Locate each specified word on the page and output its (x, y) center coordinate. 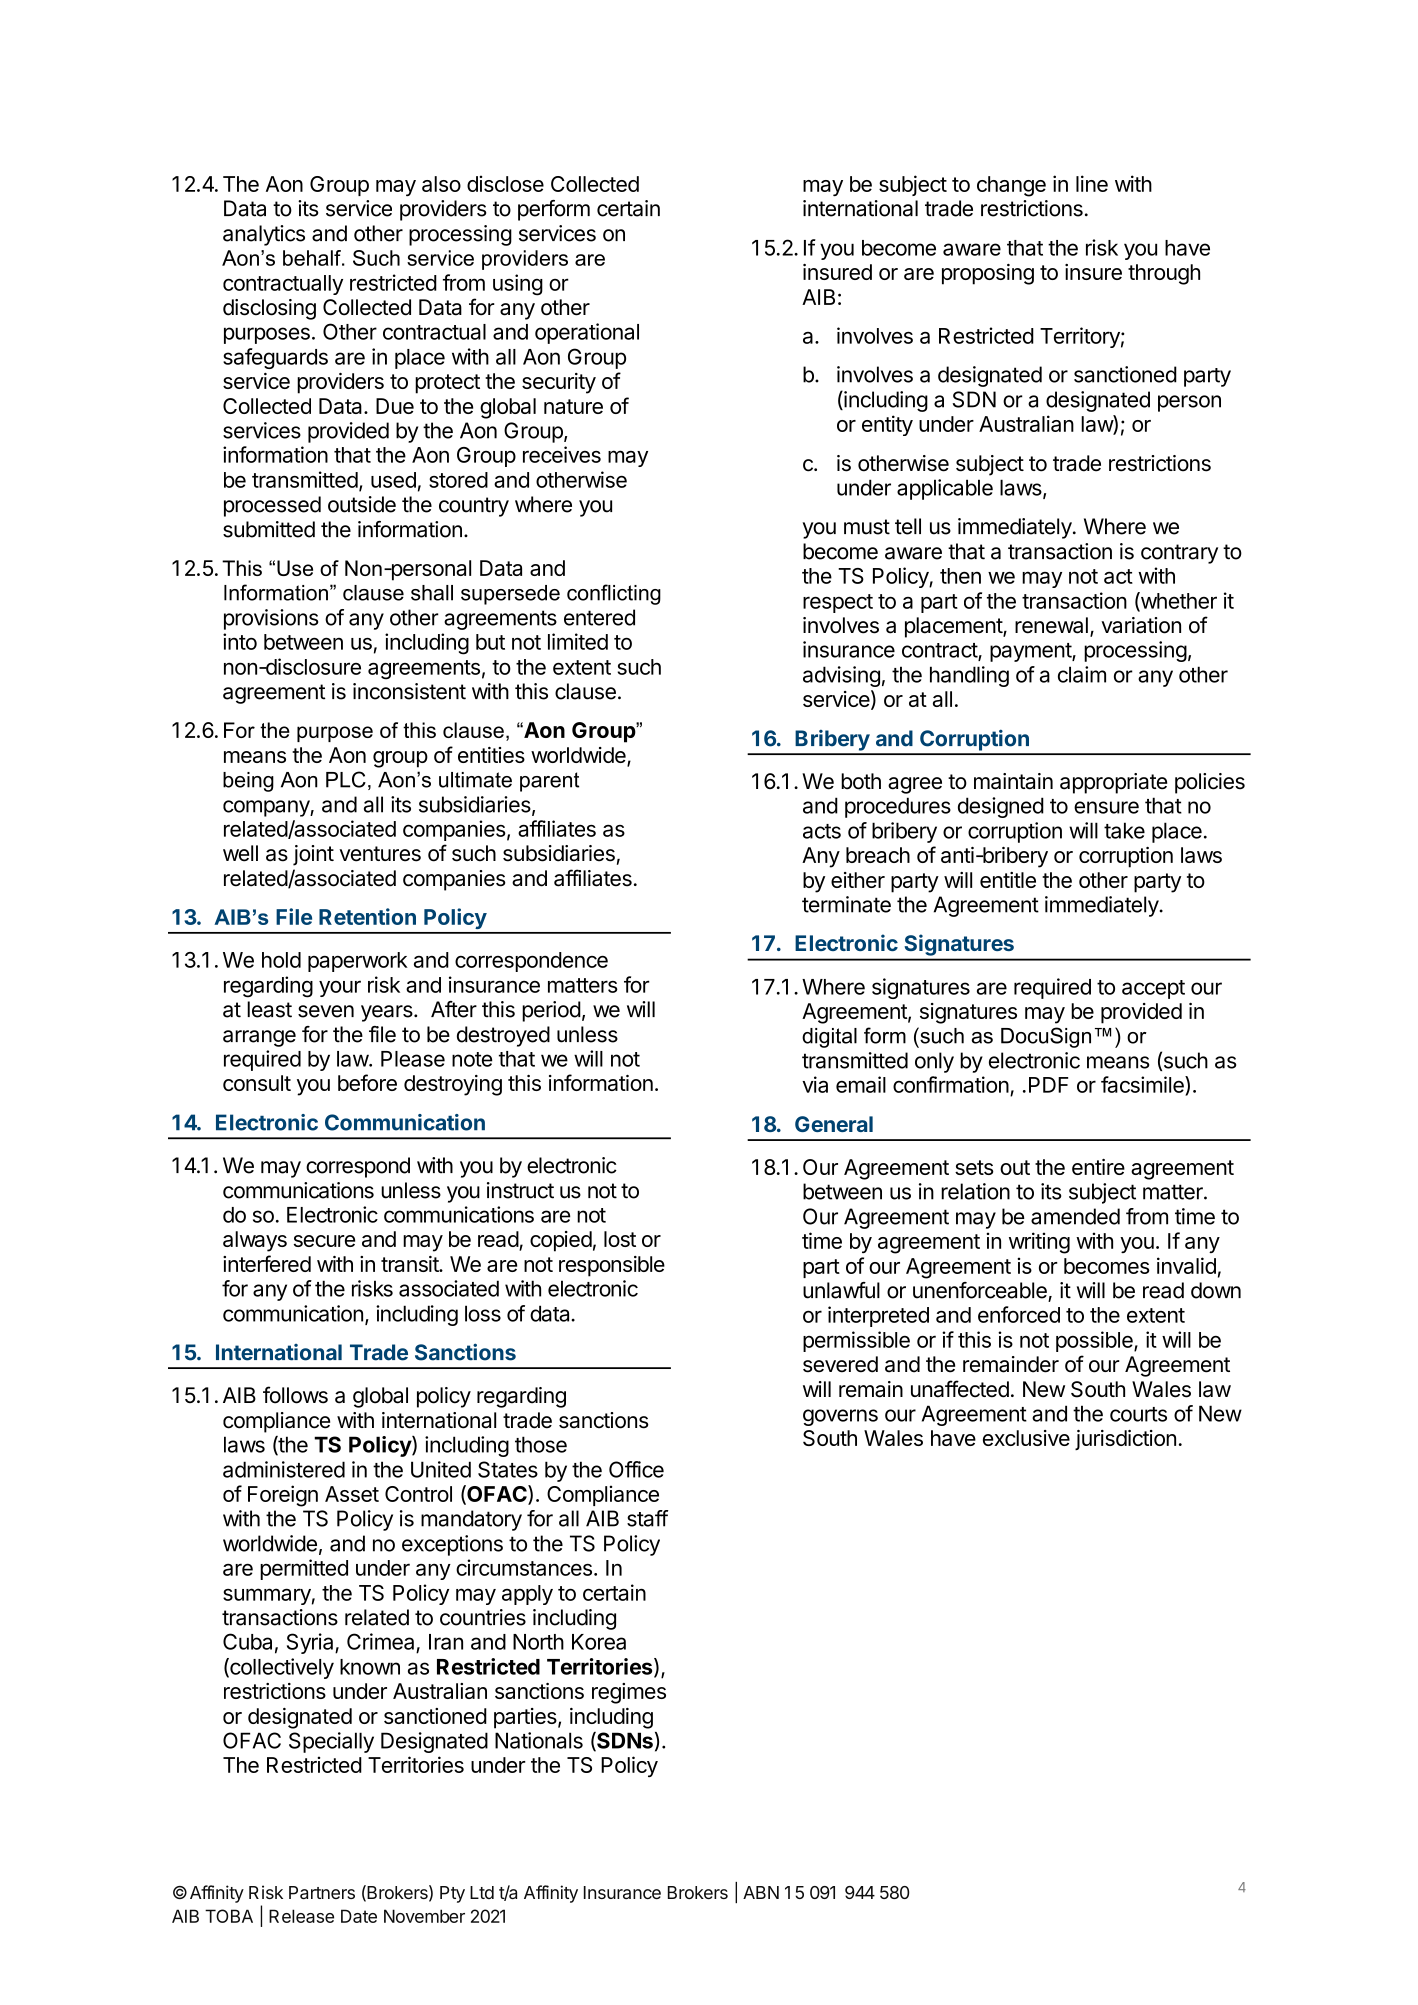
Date (359, 1916)
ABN (761, 1892)
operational (587, 333)
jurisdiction (1125, 1440)
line (1092, 183)
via (815, 1084)
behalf (313, 258)
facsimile (1143, 1084)
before (367, 1082)
